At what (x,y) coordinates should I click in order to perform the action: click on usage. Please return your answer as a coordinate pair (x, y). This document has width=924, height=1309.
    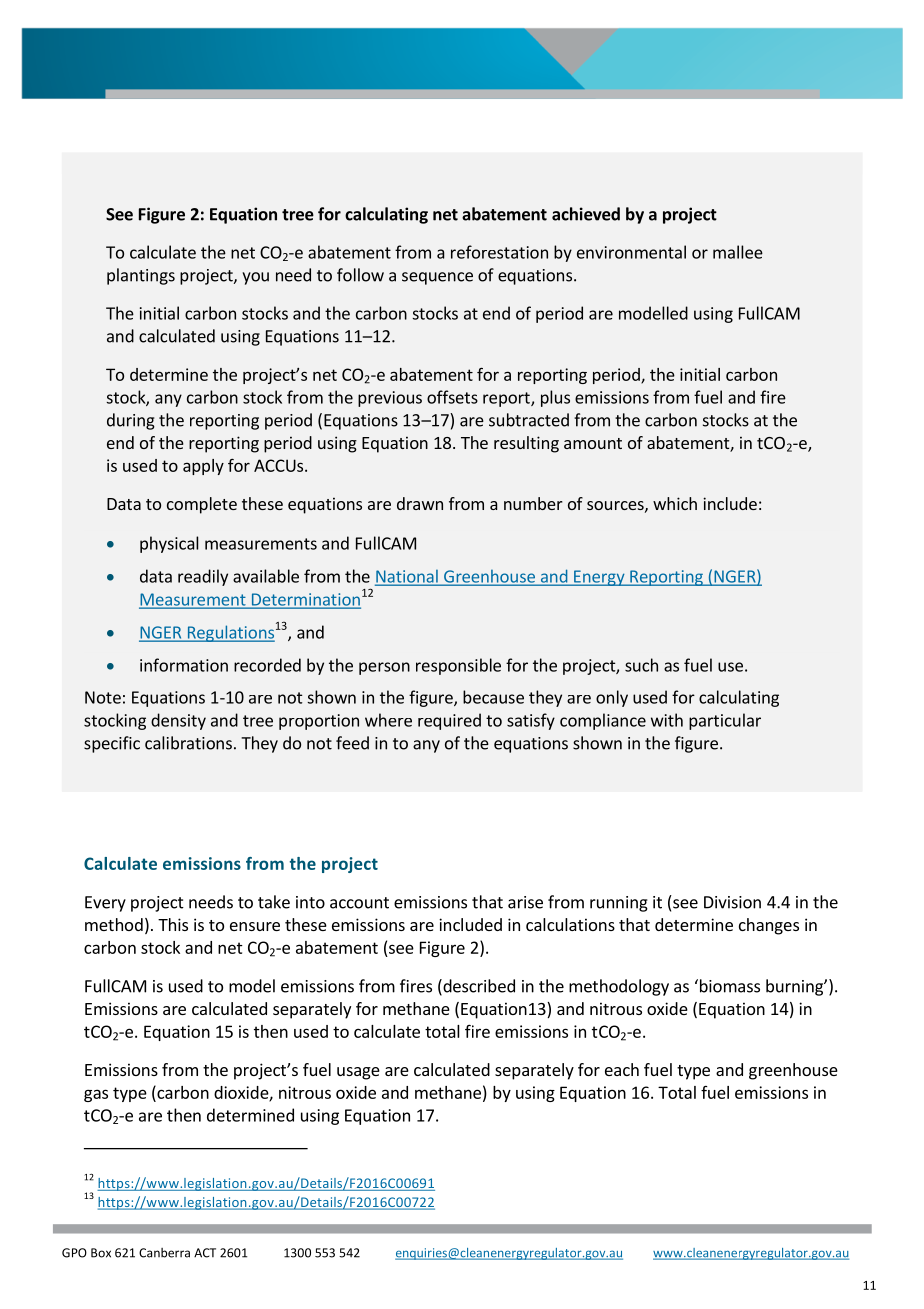
    Looking at the image, I should click on (358, 1073).
